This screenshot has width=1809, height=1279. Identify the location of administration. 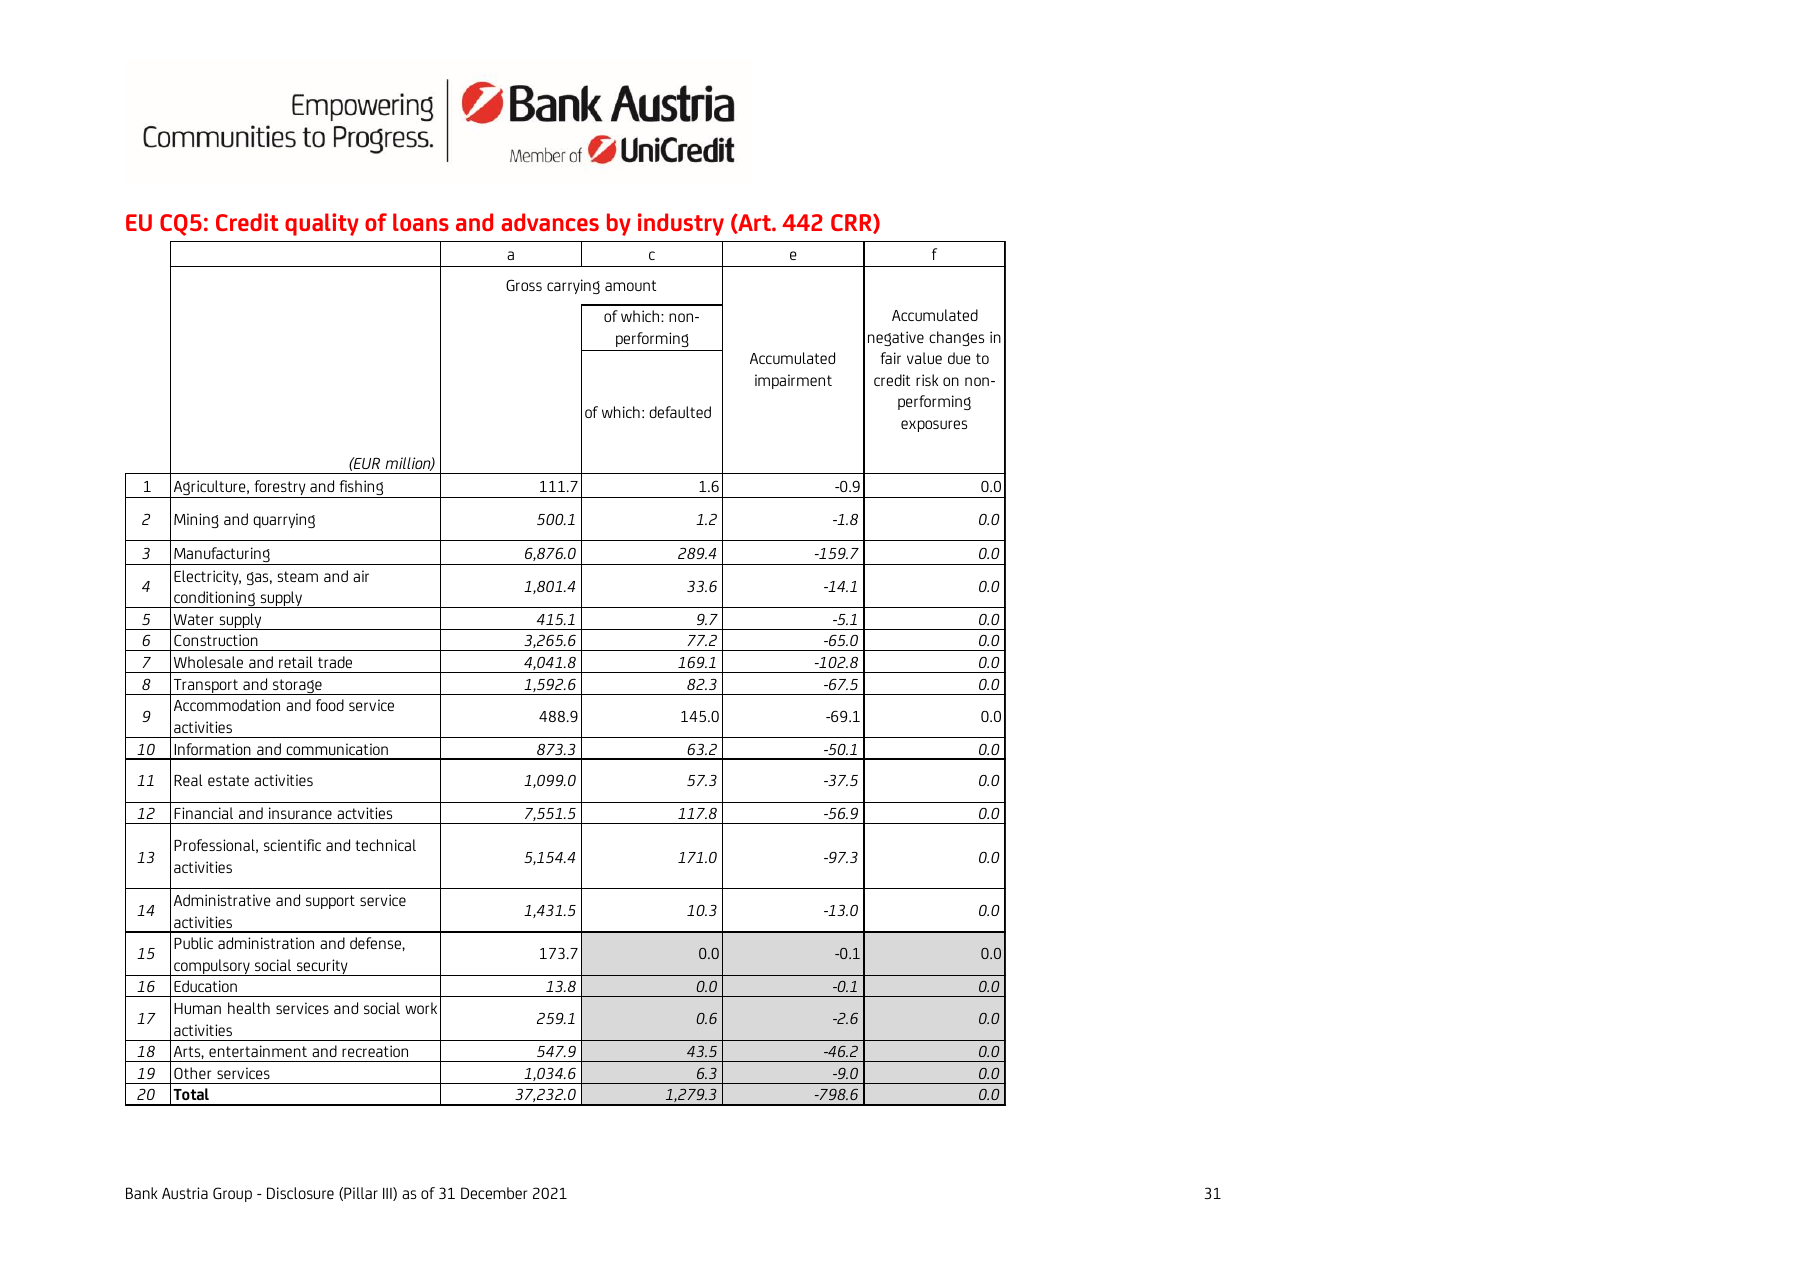
(266, 943).
